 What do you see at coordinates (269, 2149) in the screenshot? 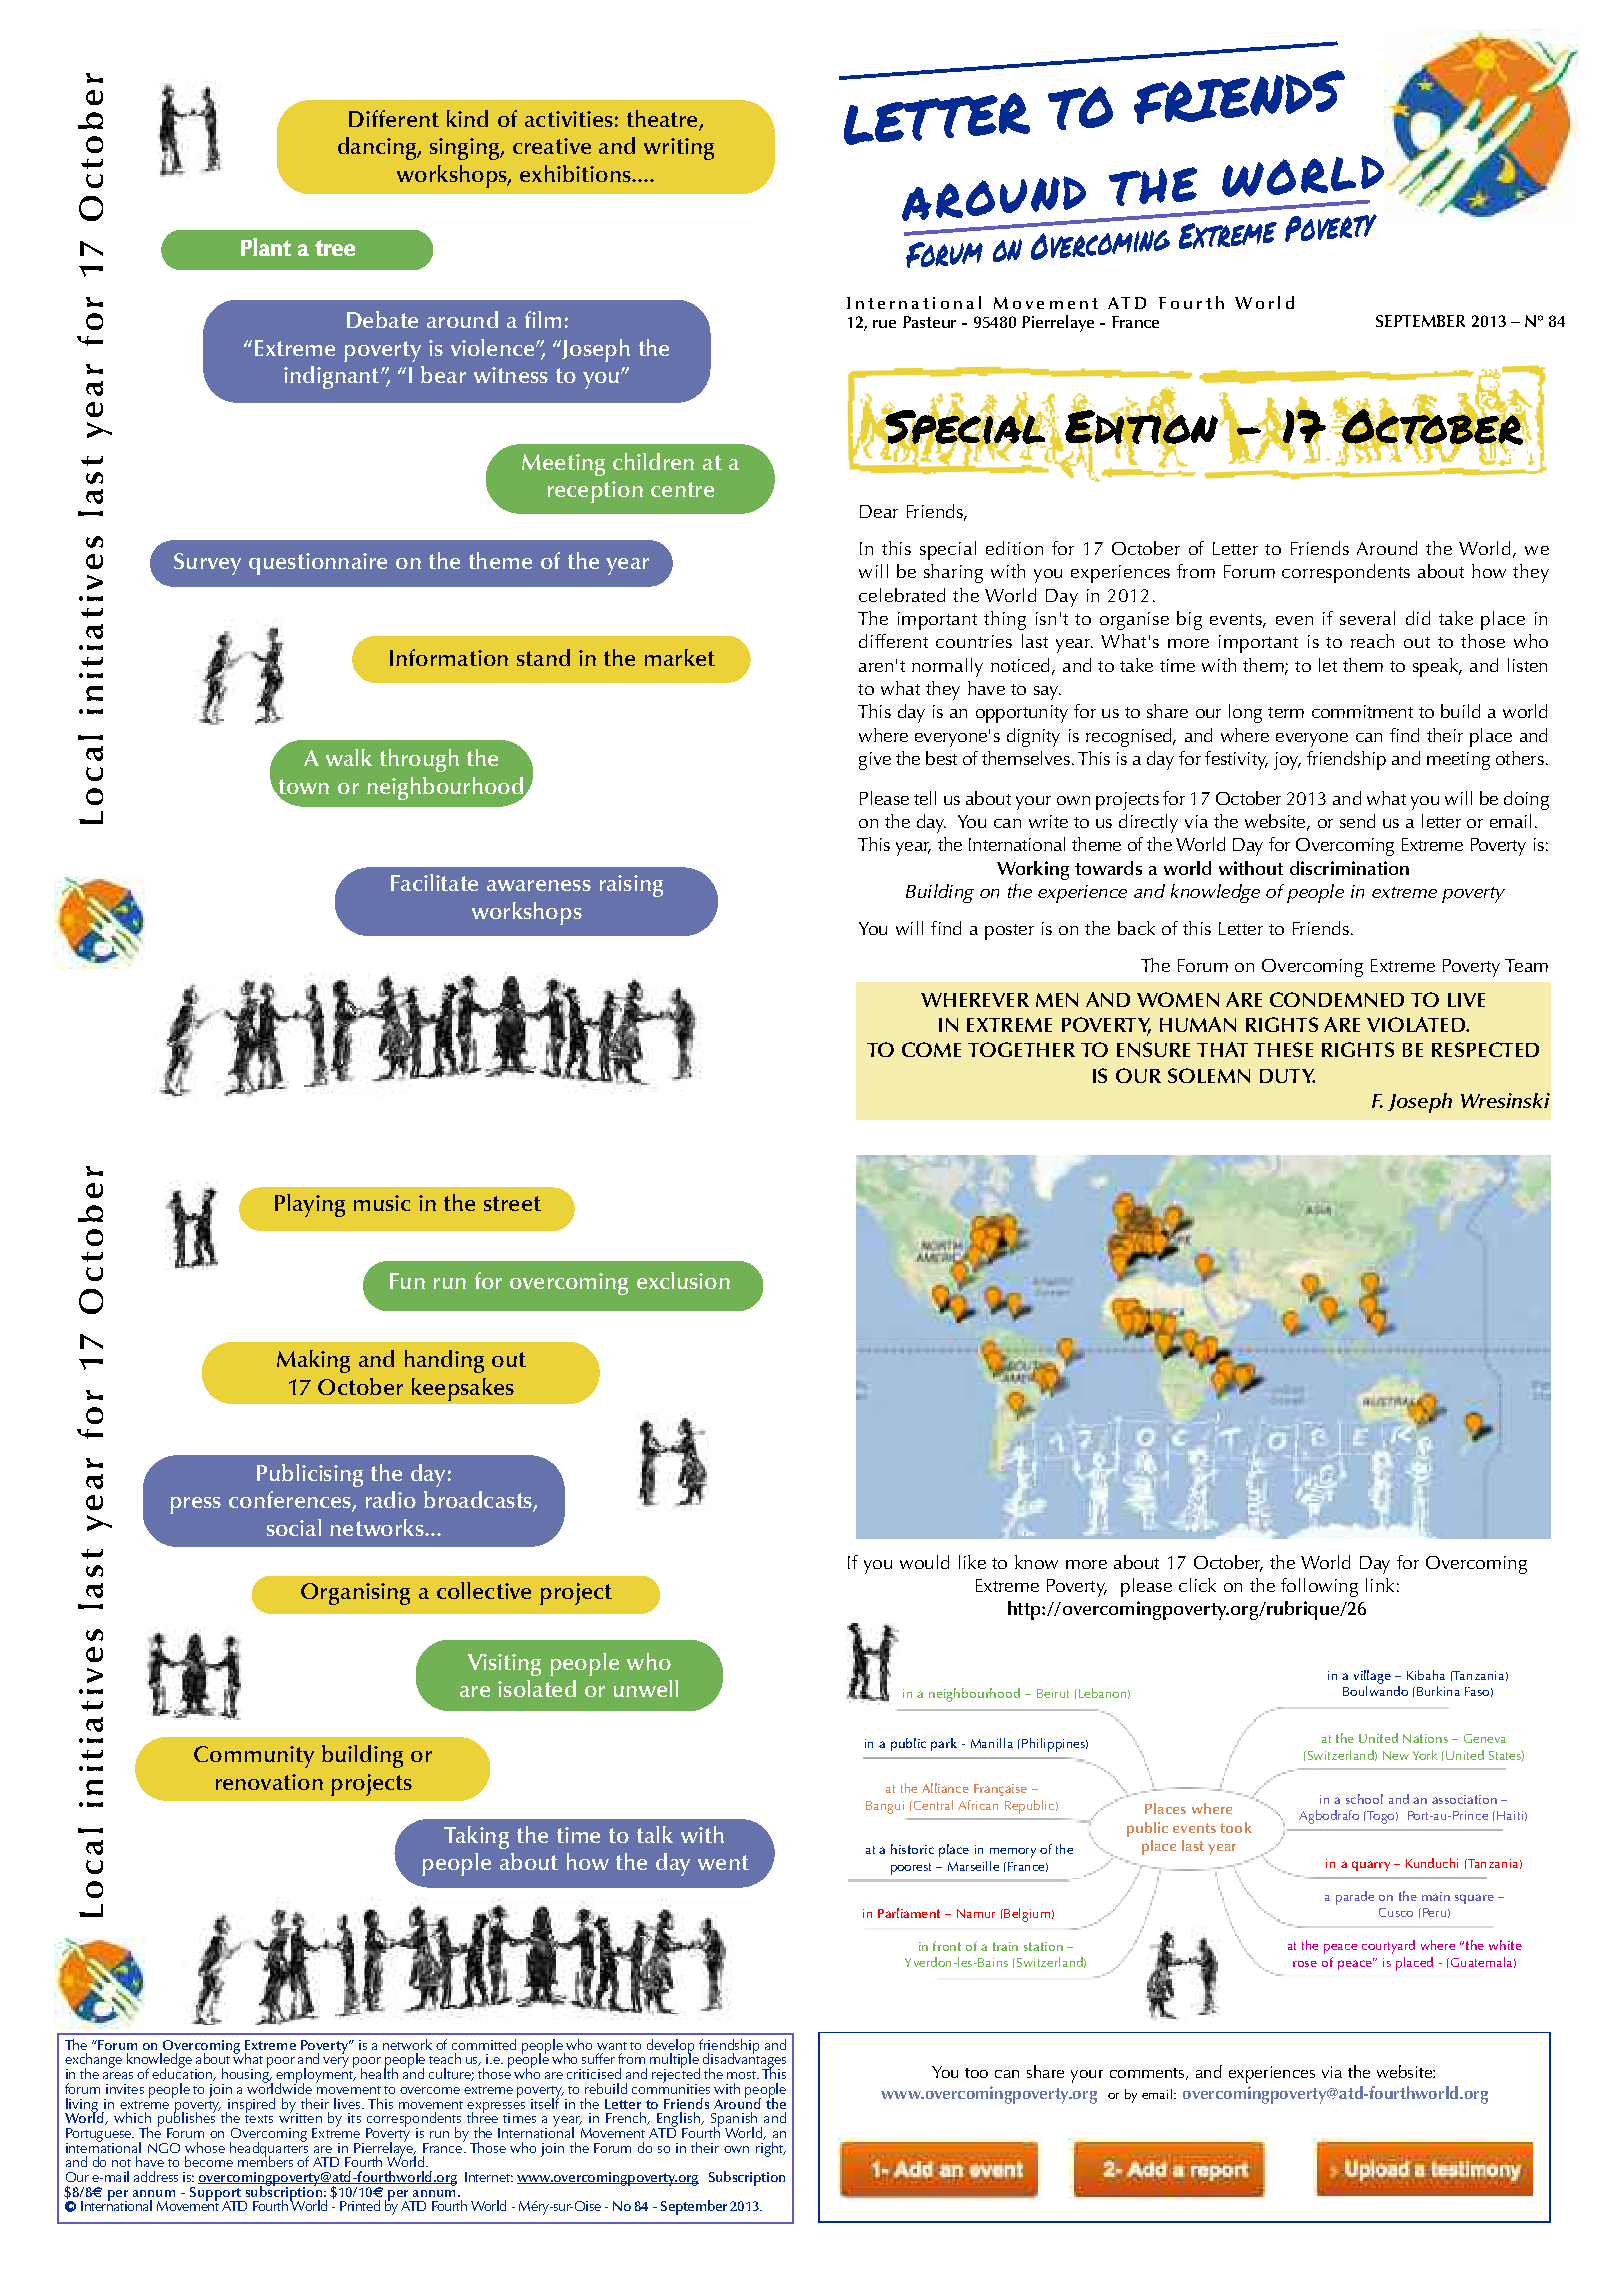
I see `headquarters` at bounding box center [269, 2149].
